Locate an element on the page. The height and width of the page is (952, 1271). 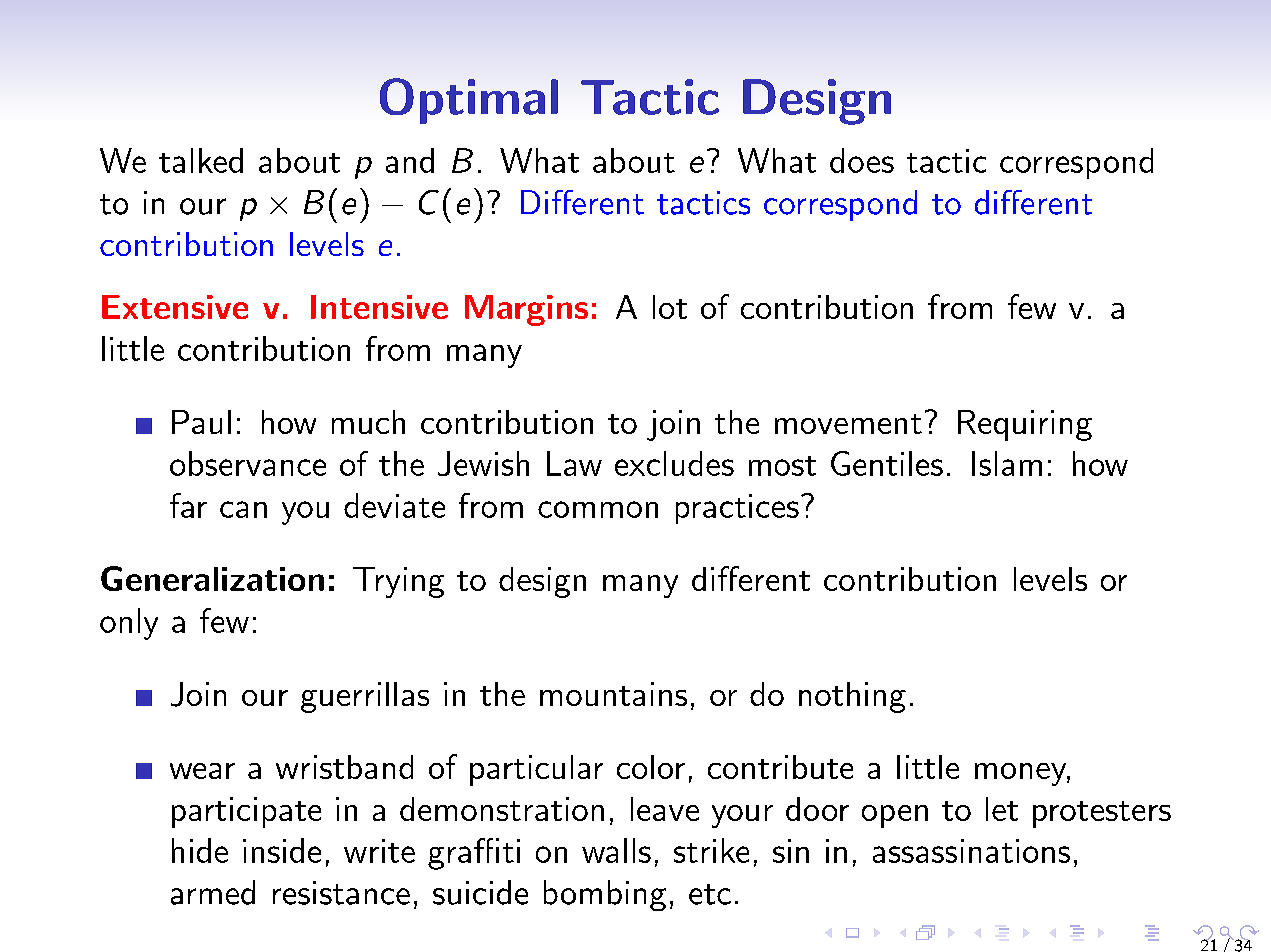
Islam is located at coordinates (1007, 463).
